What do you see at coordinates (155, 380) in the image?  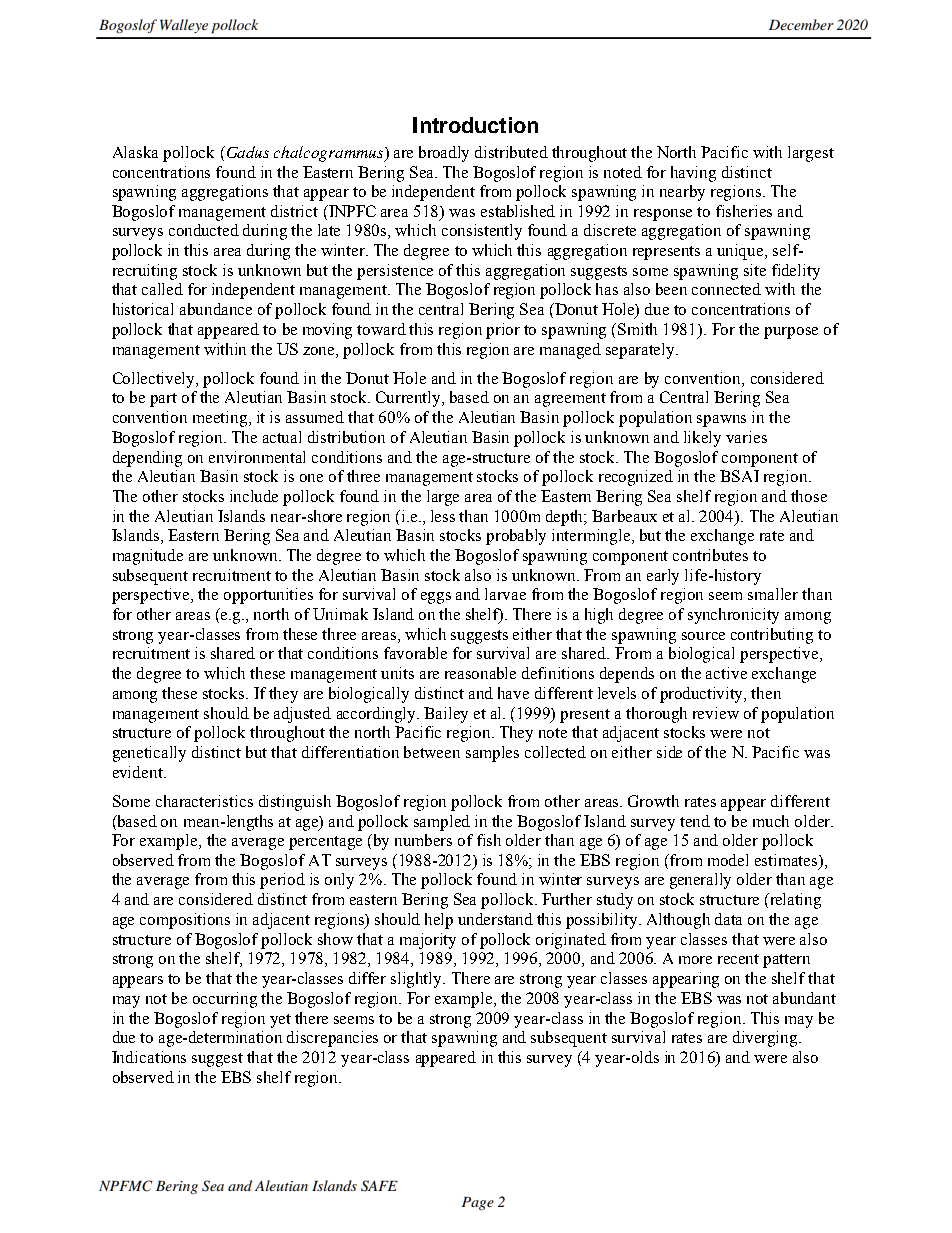 I see `Collectively` at bounding box center [155, 380].
